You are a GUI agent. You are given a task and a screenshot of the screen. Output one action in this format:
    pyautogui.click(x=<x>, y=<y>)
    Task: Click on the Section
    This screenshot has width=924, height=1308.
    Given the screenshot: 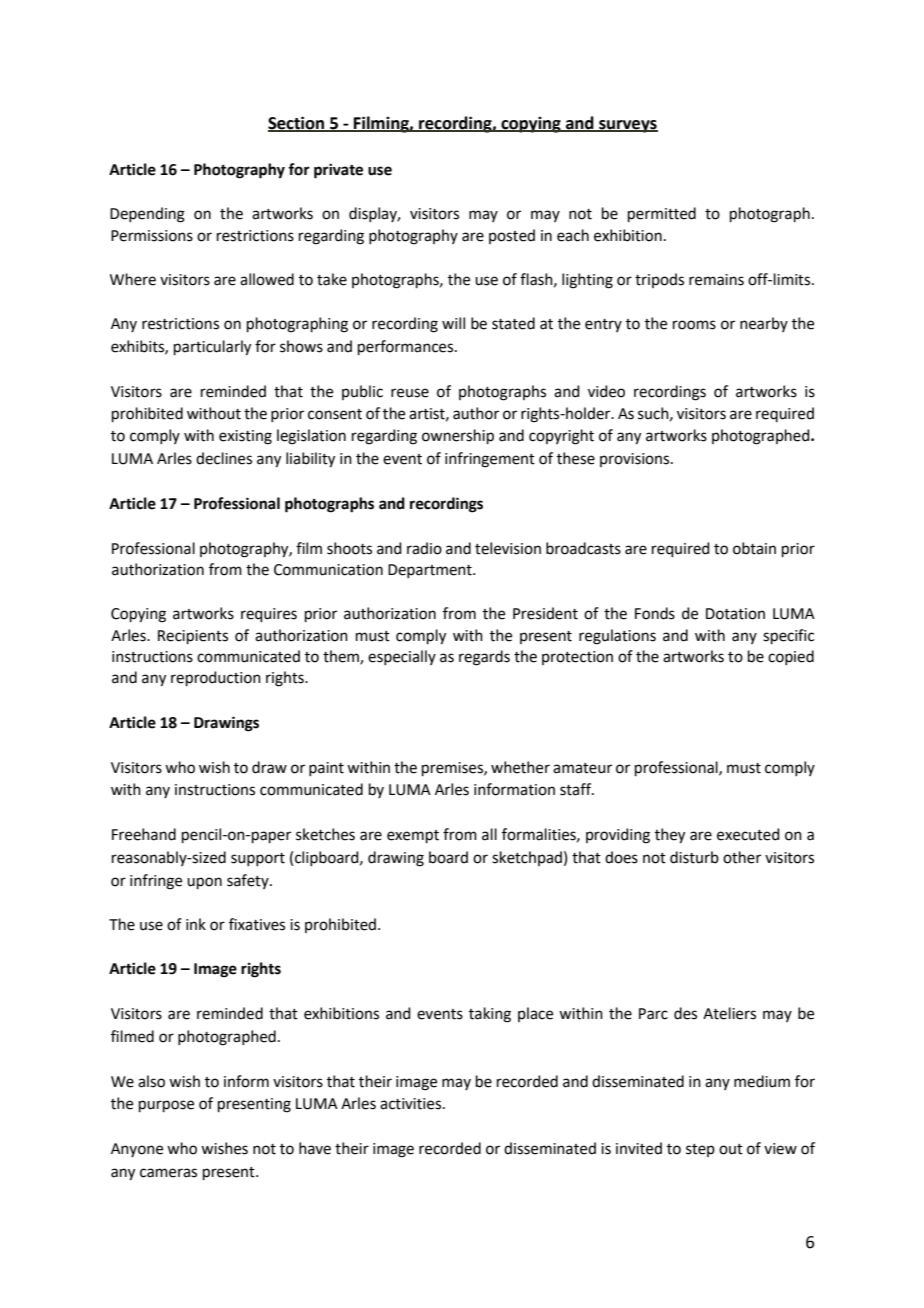 What is the action you would take?
    pyautogui.click(x=297, y=123)
